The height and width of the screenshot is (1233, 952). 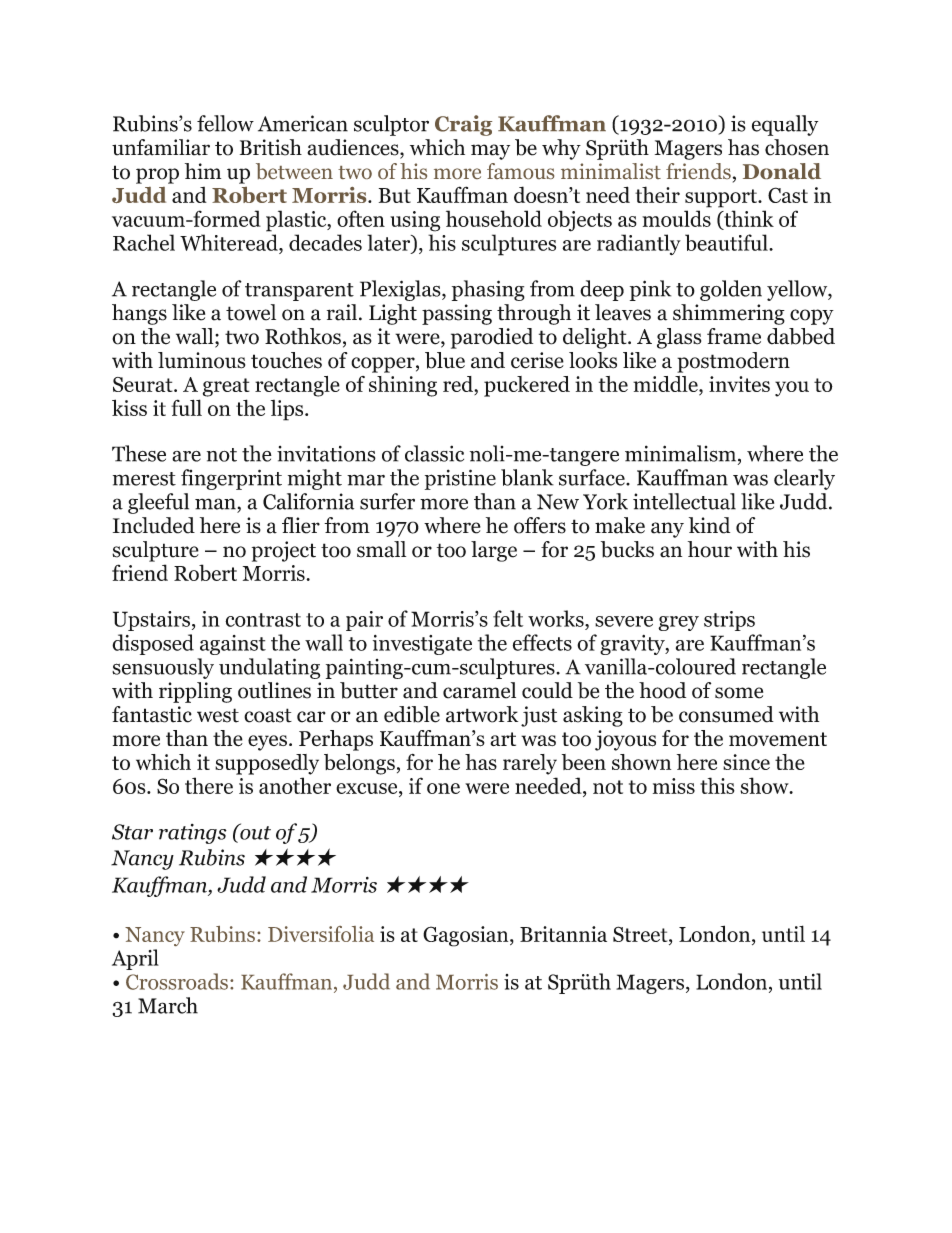 What do you see at coordinates (225, 123) in the screenshot?
I see `fellow` at bounding box center [225, 123].
